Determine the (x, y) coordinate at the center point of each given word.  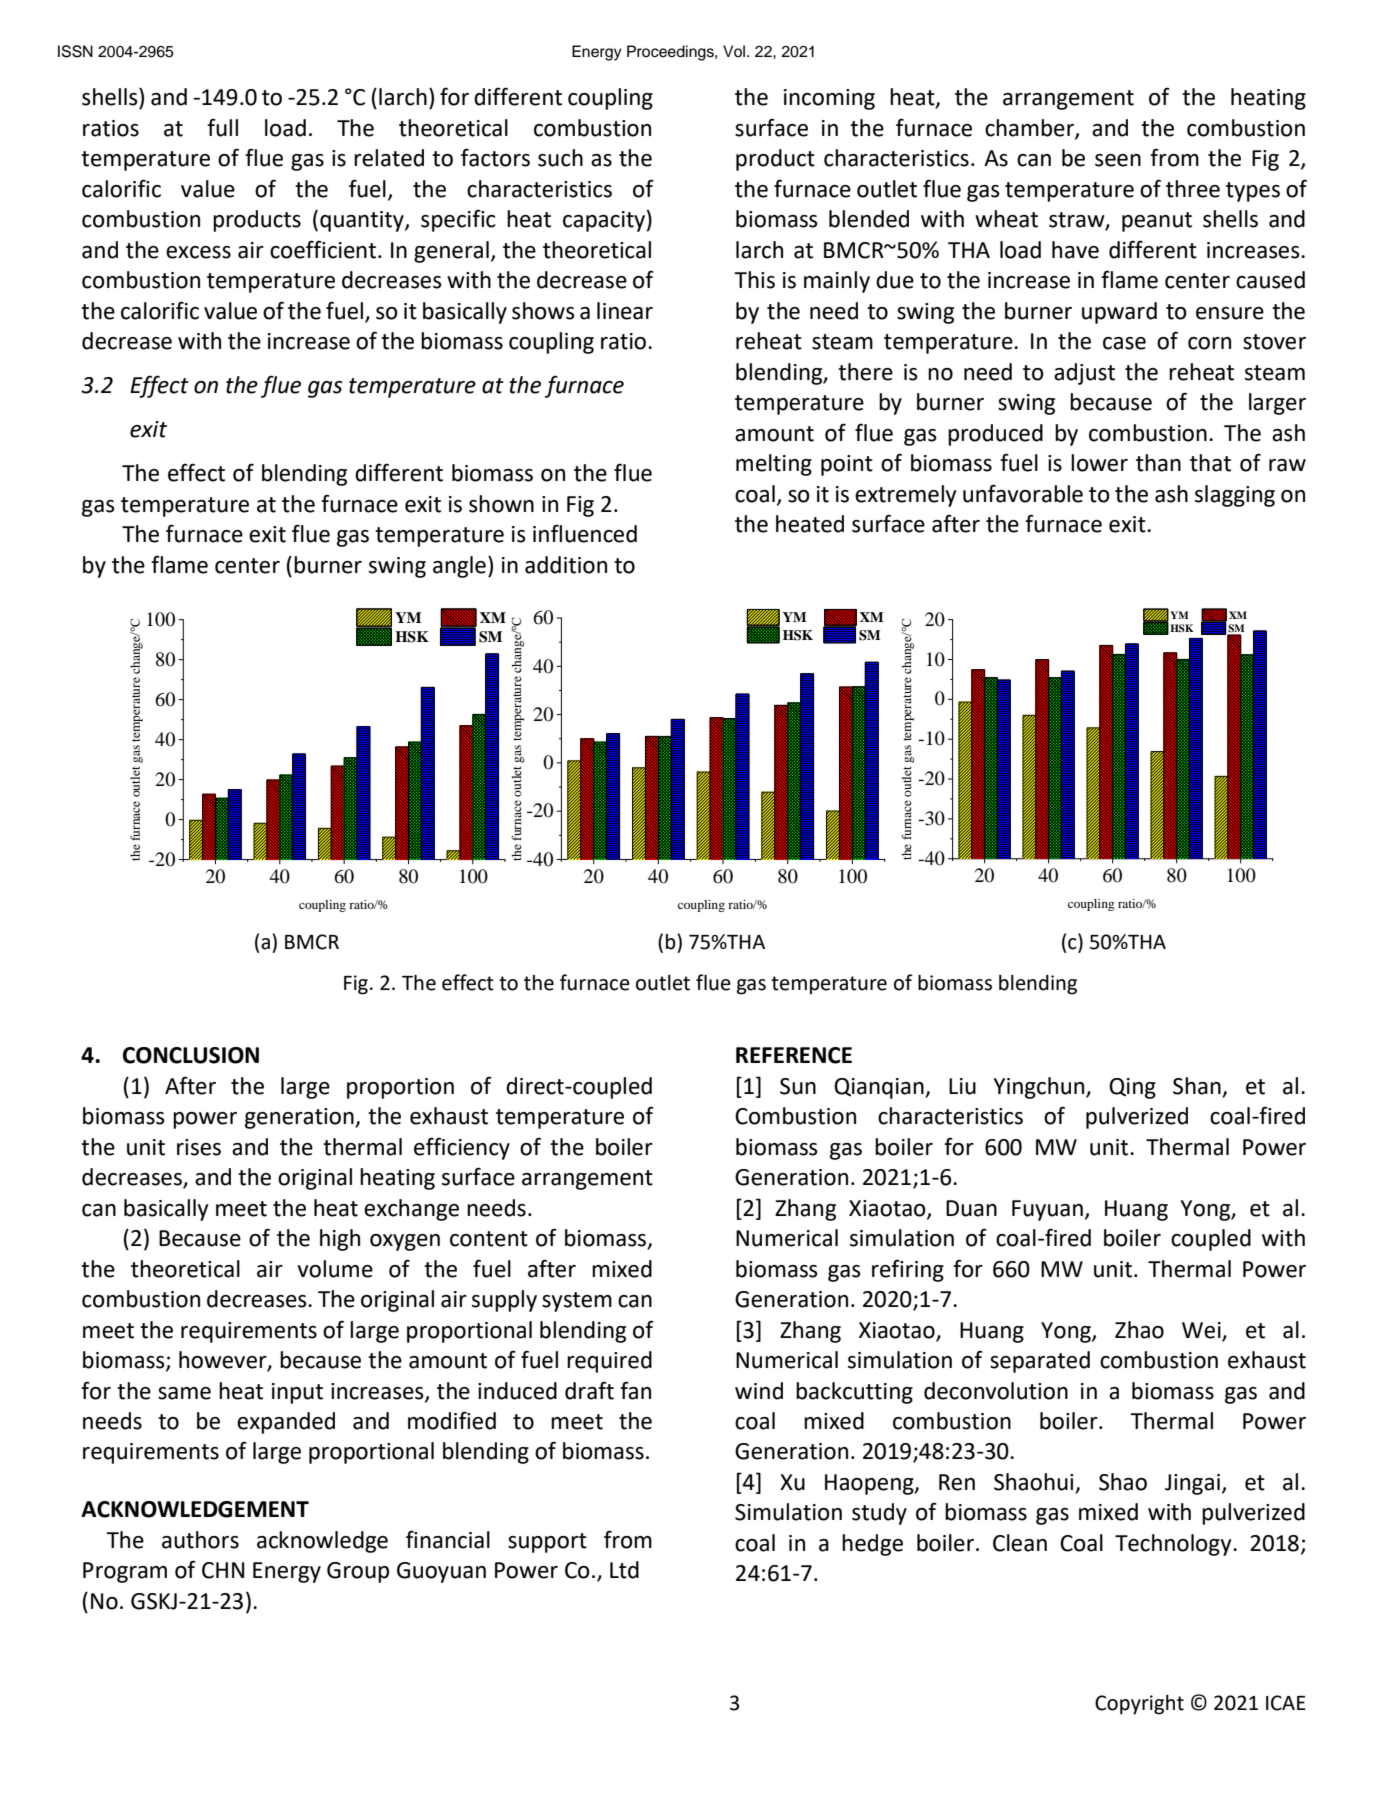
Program (125, 1572)
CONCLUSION (191, 1055)
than (1158, 463)
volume (335, 1269)
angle (459, 567)
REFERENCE (794, 1055)
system (577, 1302)
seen (1118, 160)
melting (774, 465)
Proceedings (671, 53)
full (222, 127)
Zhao (1139, 1330)
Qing (1132, 1088)
